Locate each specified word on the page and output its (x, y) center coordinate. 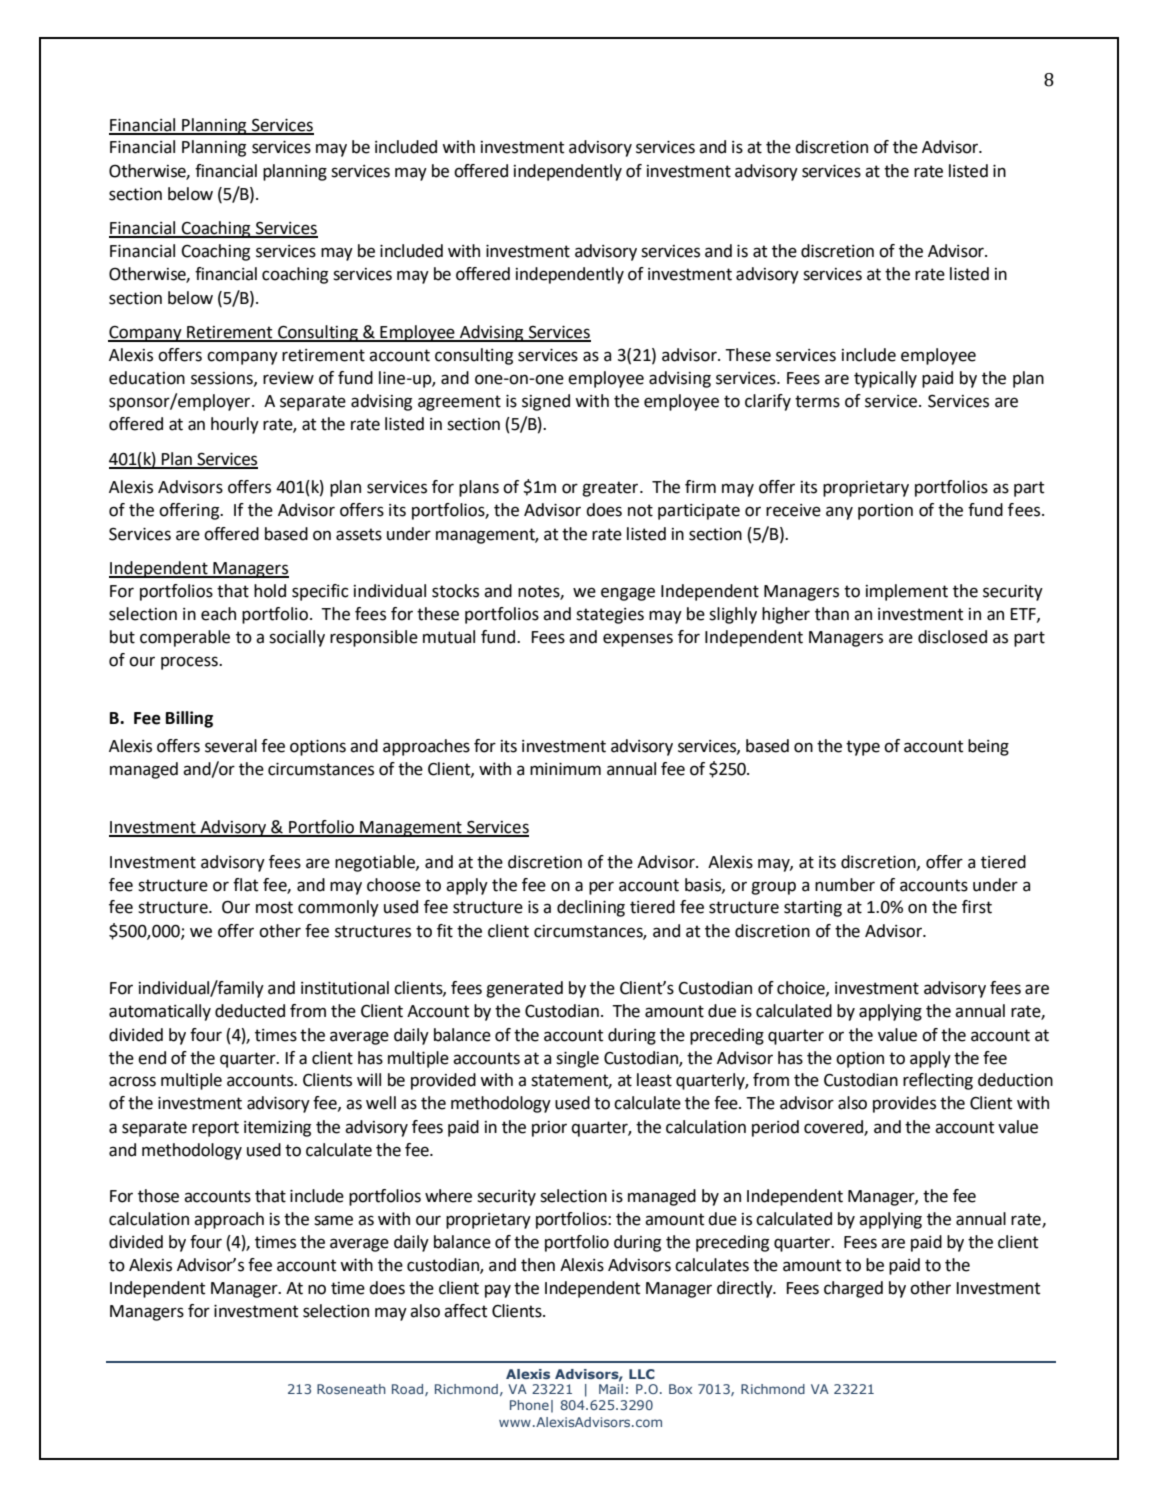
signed (546, 402)
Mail (611, 1389)
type (863, 748)
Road (409, 1390)
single (577, 1059)
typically (885, 379)
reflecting (938, 1081)
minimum (565, 769)
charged (853, 1289)
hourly (235, 425)
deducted (250, 1011)
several (231, 746)
